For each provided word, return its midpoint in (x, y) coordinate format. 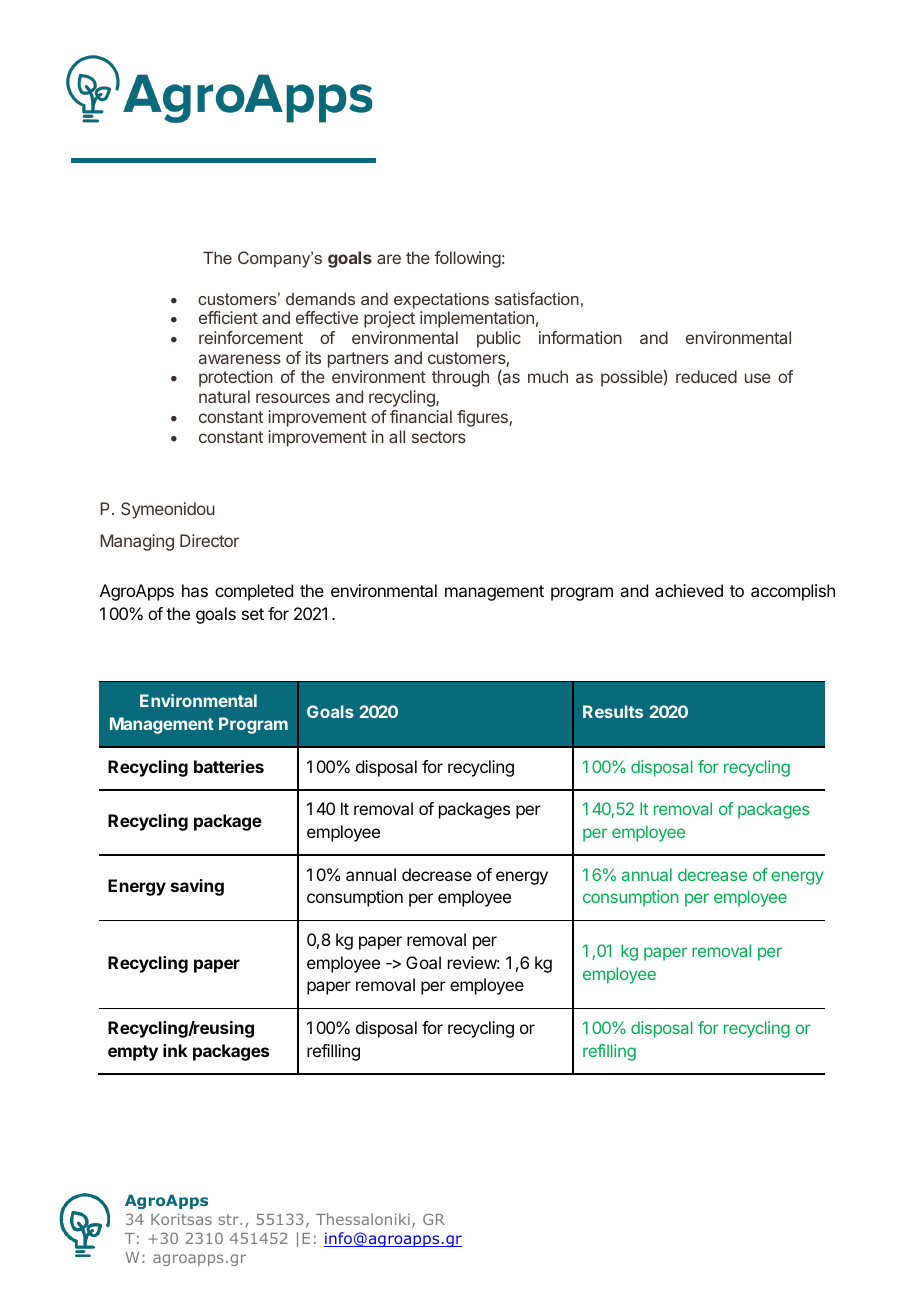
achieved (689, 590)
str (229, 1219)
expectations (441, 300)
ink (175, 1050)
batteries (229, 766)
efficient (228, 317)
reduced (706, 376)
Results (613, 711)
